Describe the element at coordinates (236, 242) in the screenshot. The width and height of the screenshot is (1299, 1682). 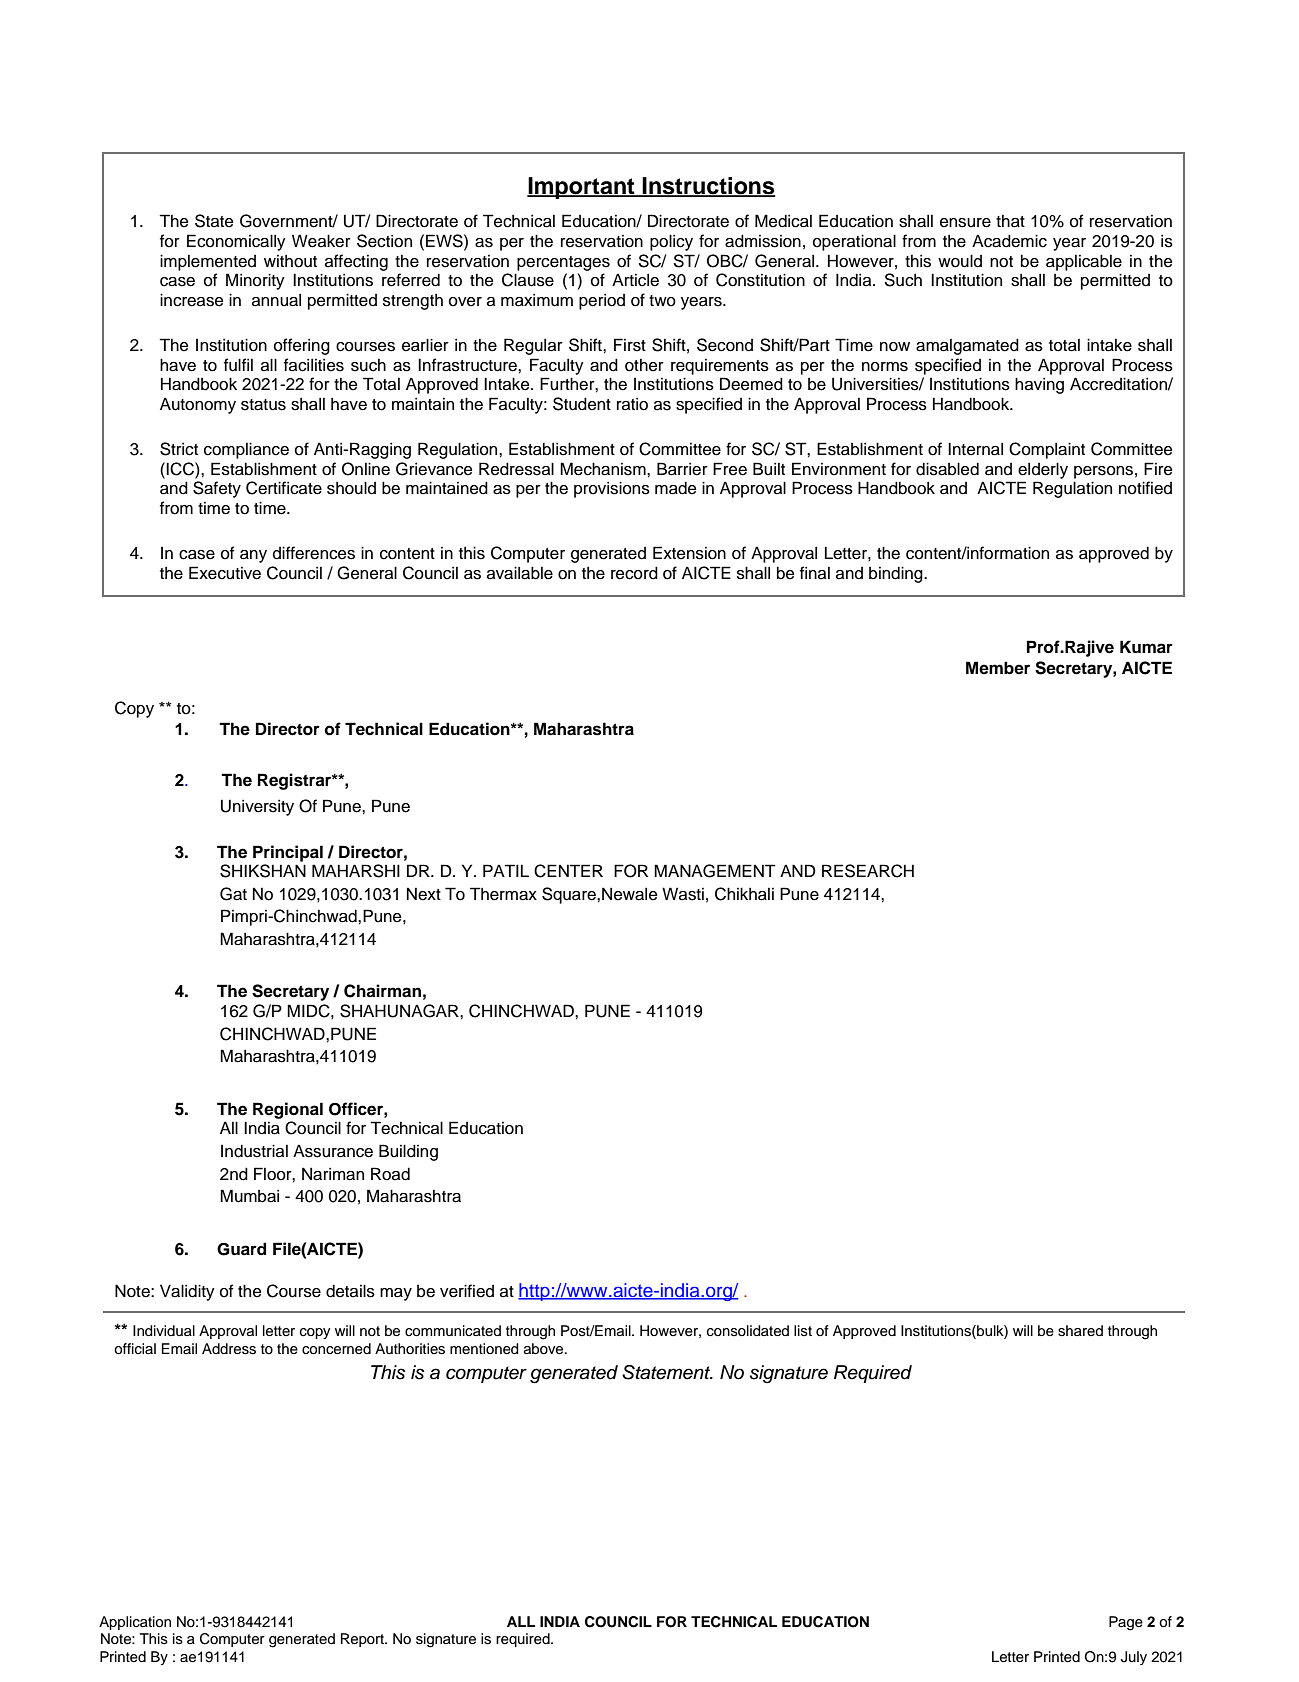
I see `Economically` at that location.
